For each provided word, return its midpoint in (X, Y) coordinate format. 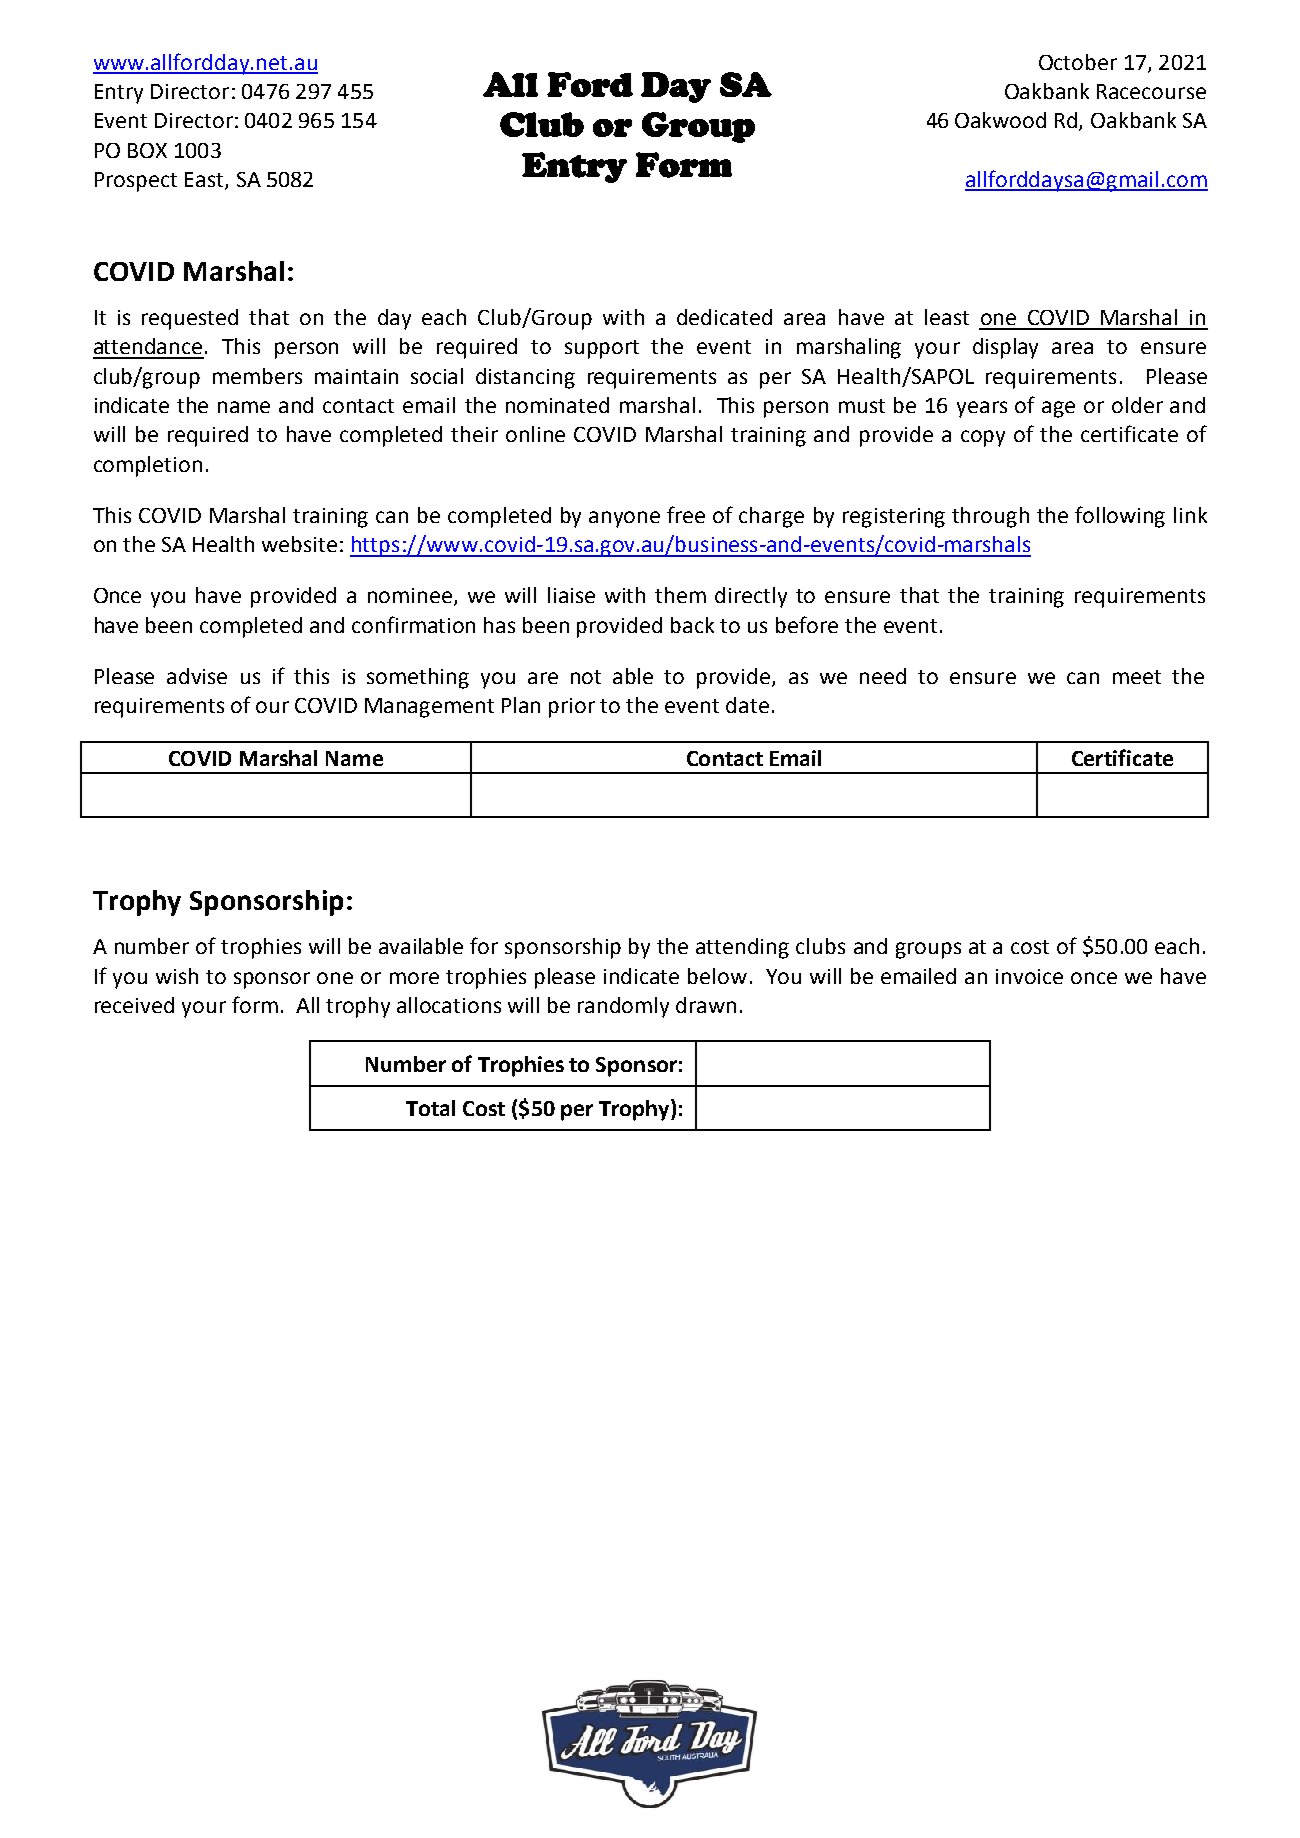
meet (1137, 677)
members (257, 376)
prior (572, 708)
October (1078, 62)
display (1005, 348)
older (1137, 405)
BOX (147, 150)
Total (430, 1108)
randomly (623, 1007)
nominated (557, 405)
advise (197, 676)
